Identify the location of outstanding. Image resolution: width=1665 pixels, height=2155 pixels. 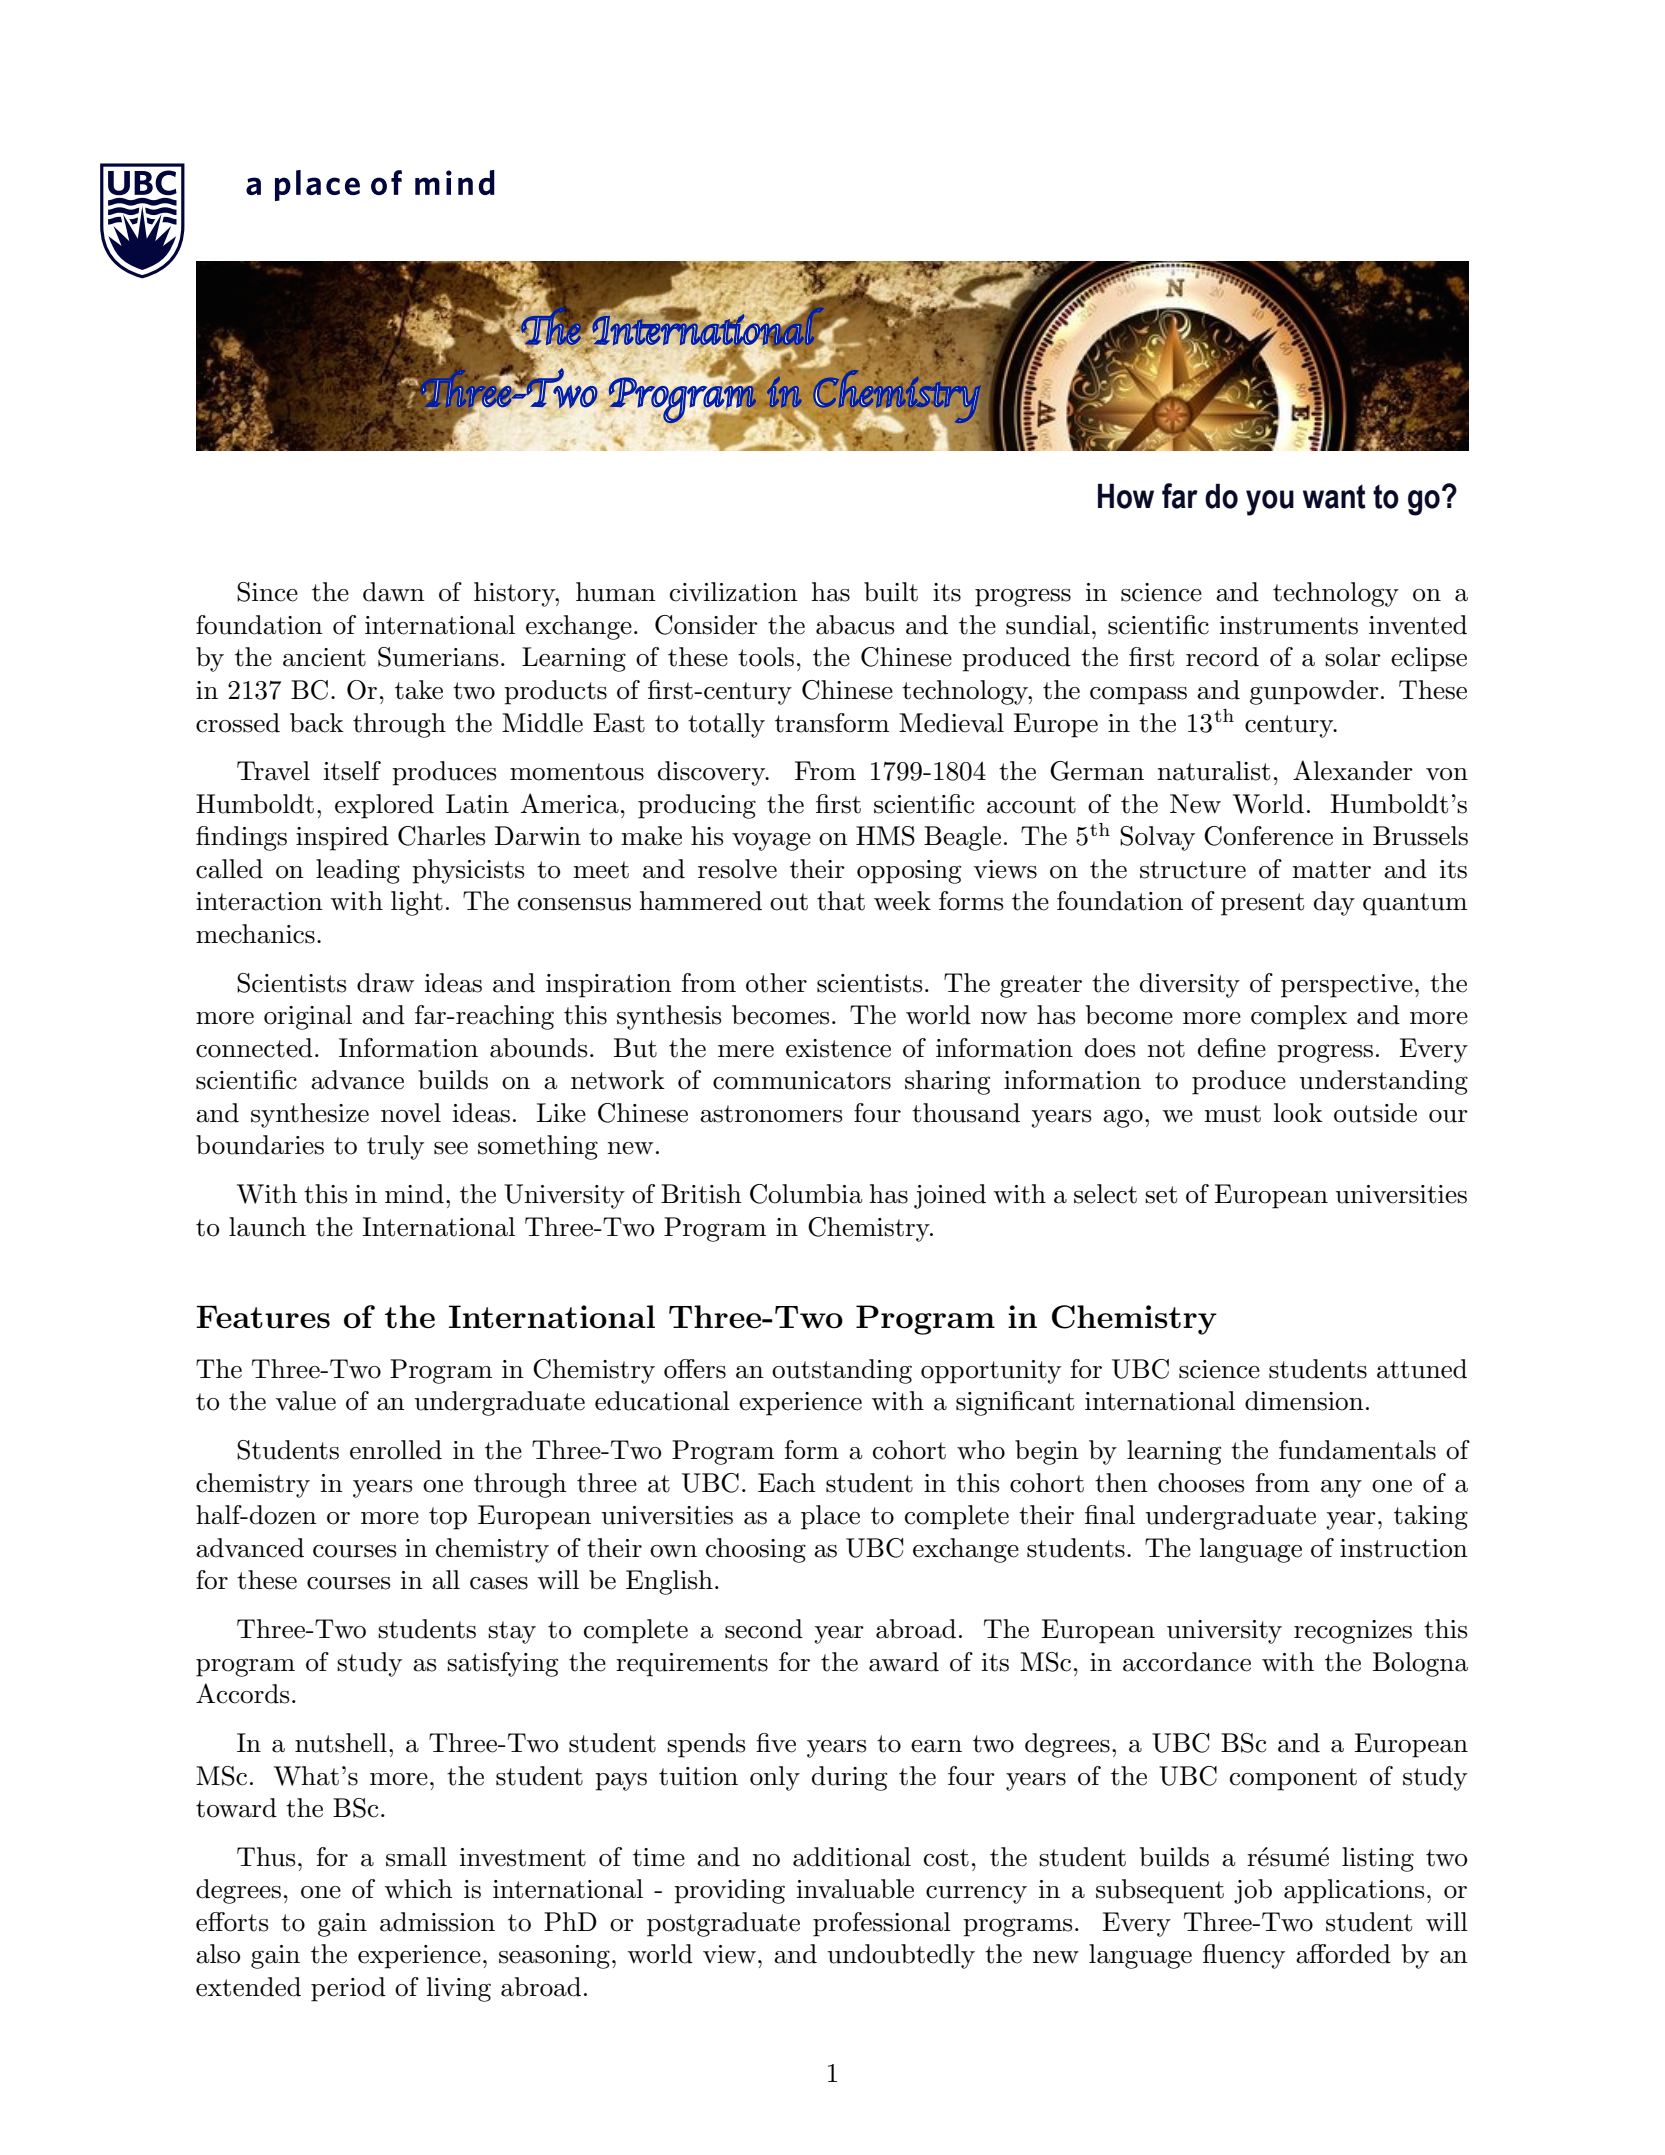
(842, 1371).
